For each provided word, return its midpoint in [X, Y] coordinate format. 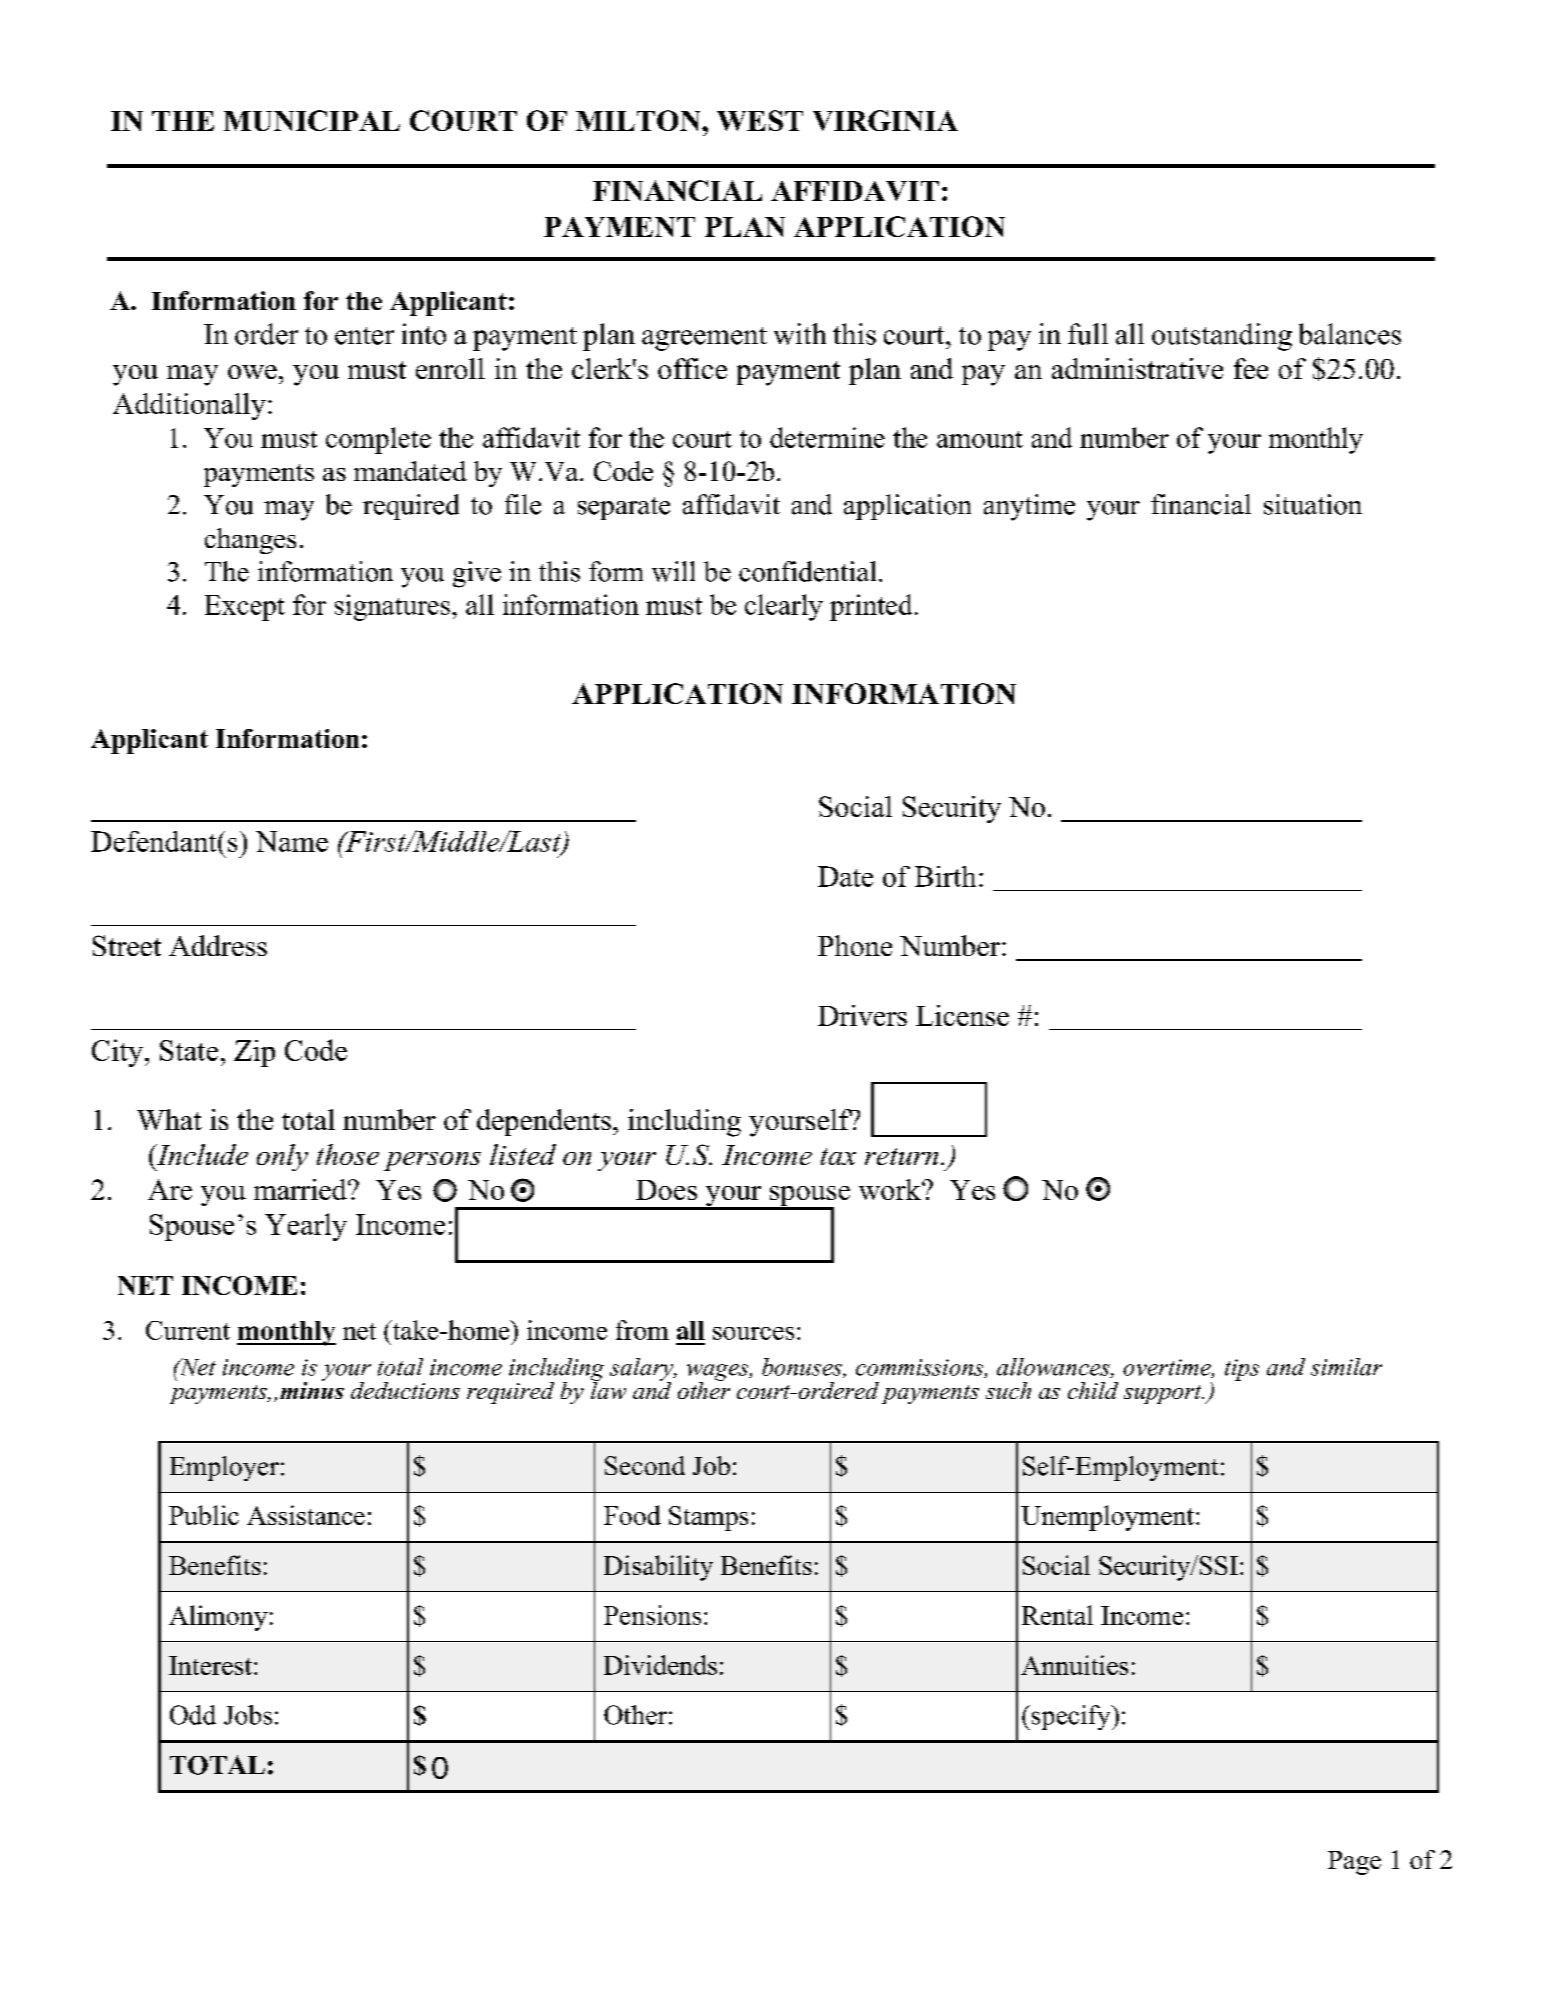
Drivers [862, 1015]
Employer [224, 1468]
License [962, 1015]
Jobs [248, 1715]
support [1164, 1394]
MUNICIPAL [312, 120]
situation [1313, 504]
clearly [784, 607]
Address [218, 945]
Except [245, 608]
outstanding [1222, 337]
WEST [760, 120]
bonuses [803, 1368]
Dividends [660, 1665]
